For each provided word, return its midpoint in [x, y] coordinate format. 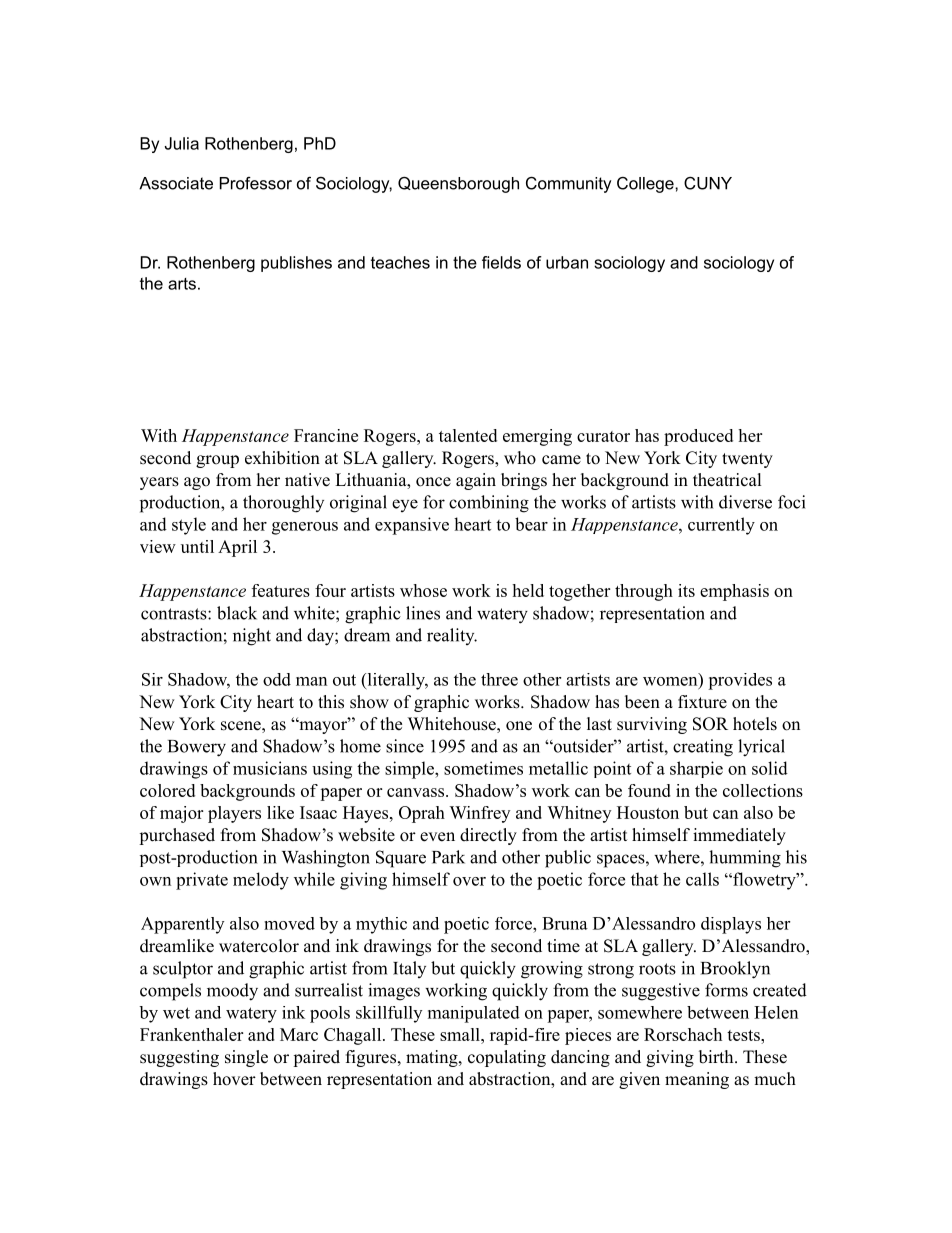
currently [721, 526]
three [499, 679]
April [237, 548]
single [246, 1058]
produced [698, 437]
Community [568, 185]
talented [468, 435]
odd [277, 679]
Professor [256, 183]
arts [182, 284]
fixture [702, 702]
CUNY [708, 183]
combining [489, 504]
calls [702, 879]
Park [448, 857]
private [202, 881]
